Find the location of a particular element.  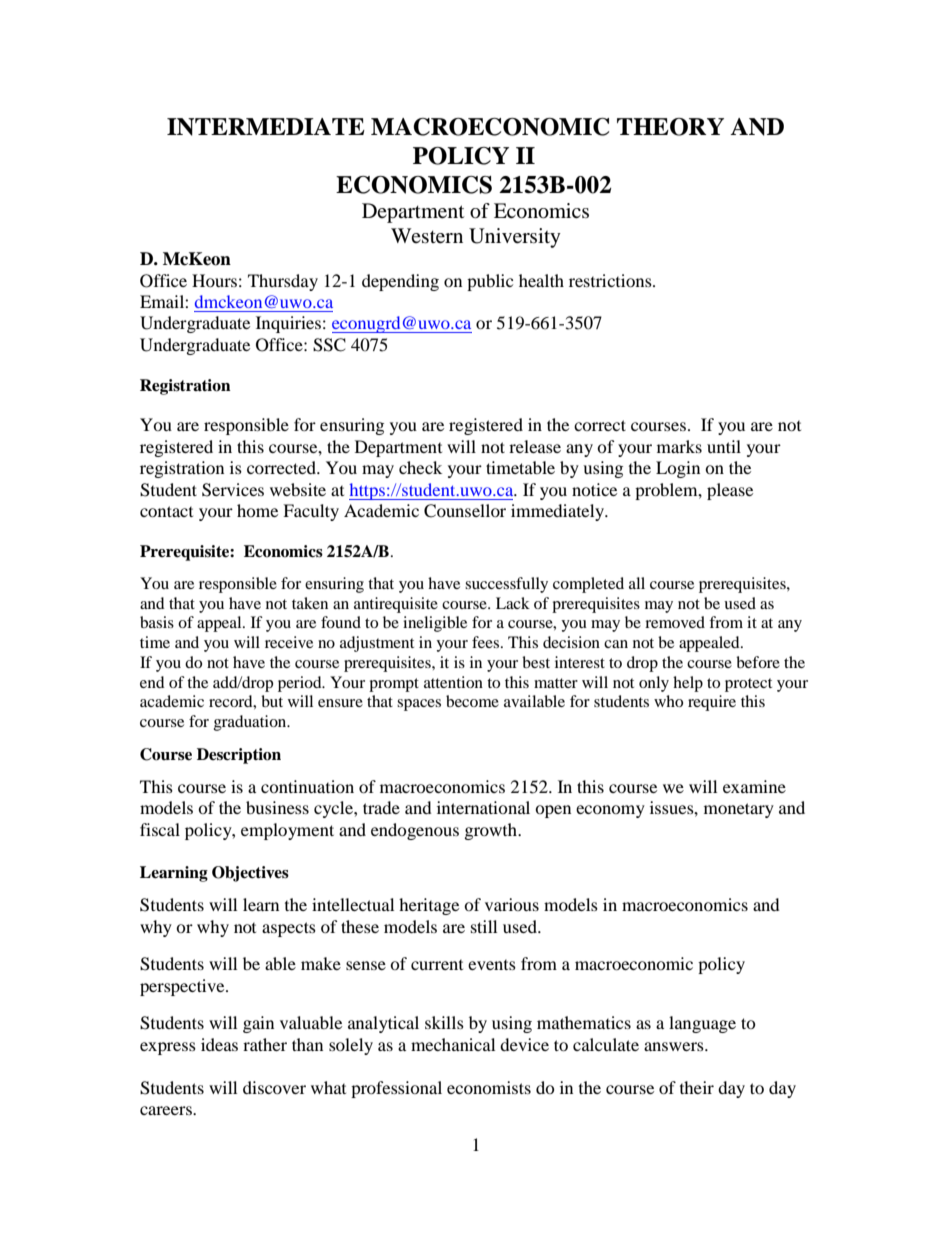

Western is located at coordinates (427, 236).
